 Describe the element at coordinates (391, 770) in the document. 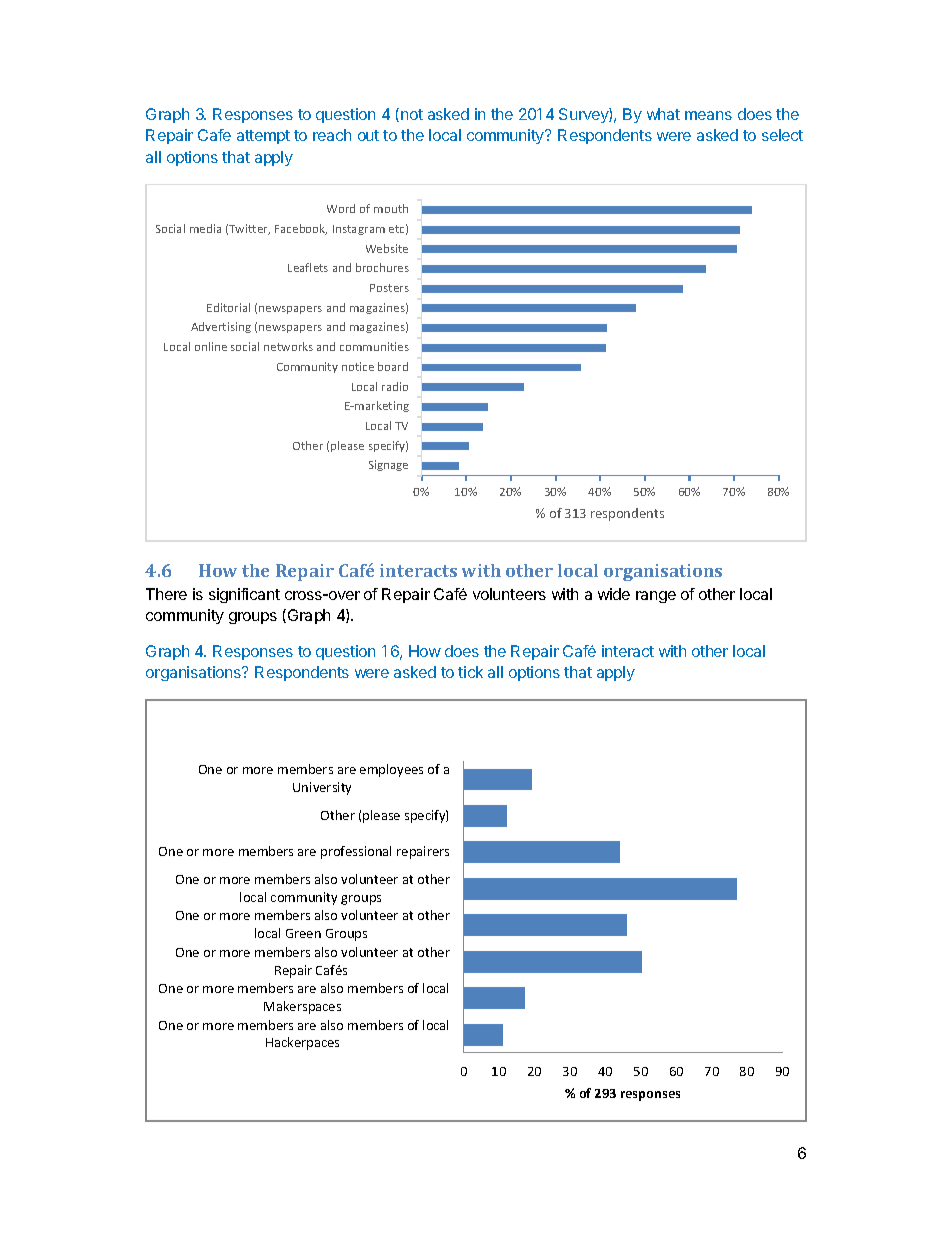

I see `employees` at that location.
